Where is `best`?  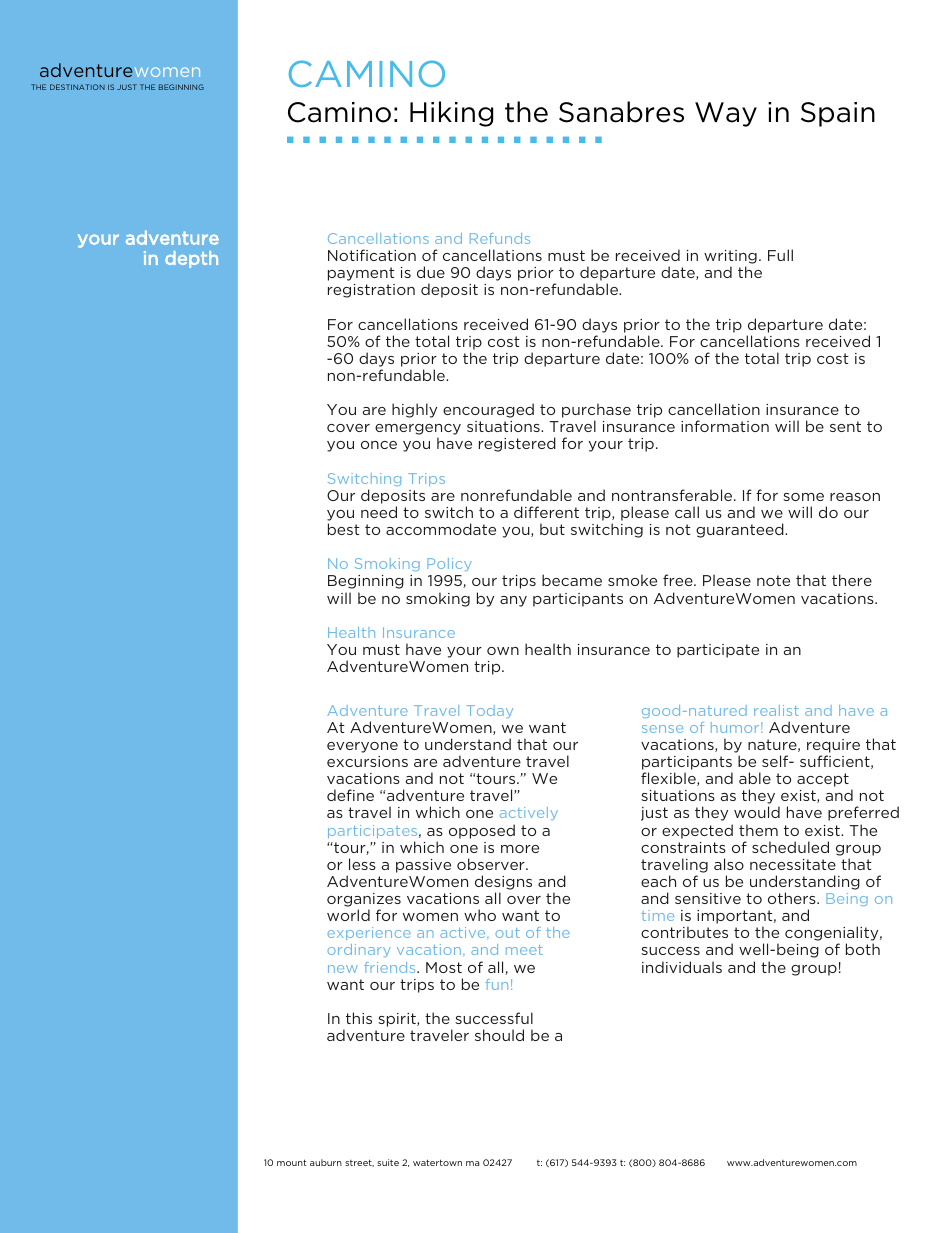
best is located at coordinates (344, 529).
